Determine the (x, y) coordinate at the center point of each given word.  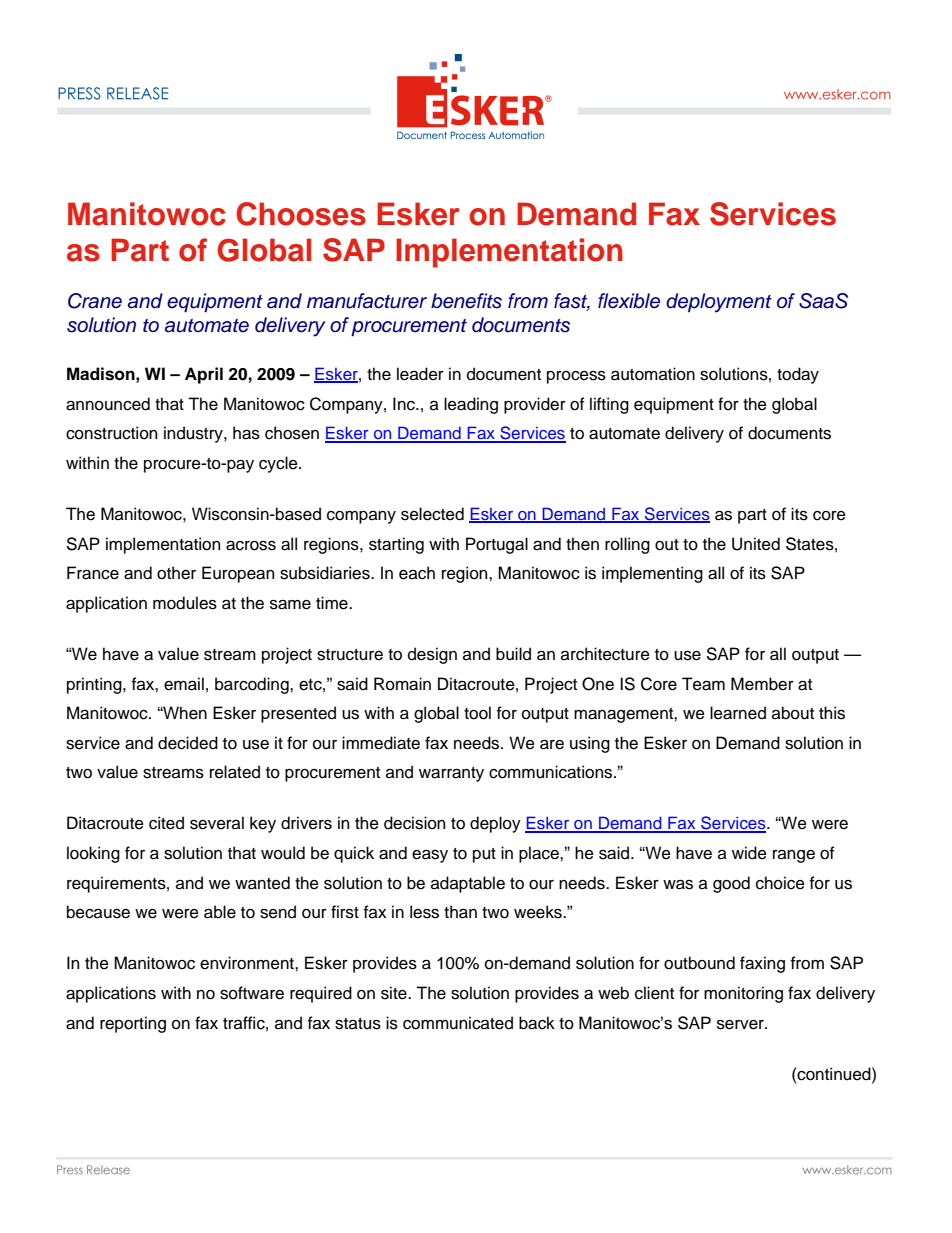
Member (762, 684)
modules (185, 603)
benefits (466, 301)
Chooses (301, 214)
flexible (629, 301)
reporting (133, 1024)
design (432, 655)
